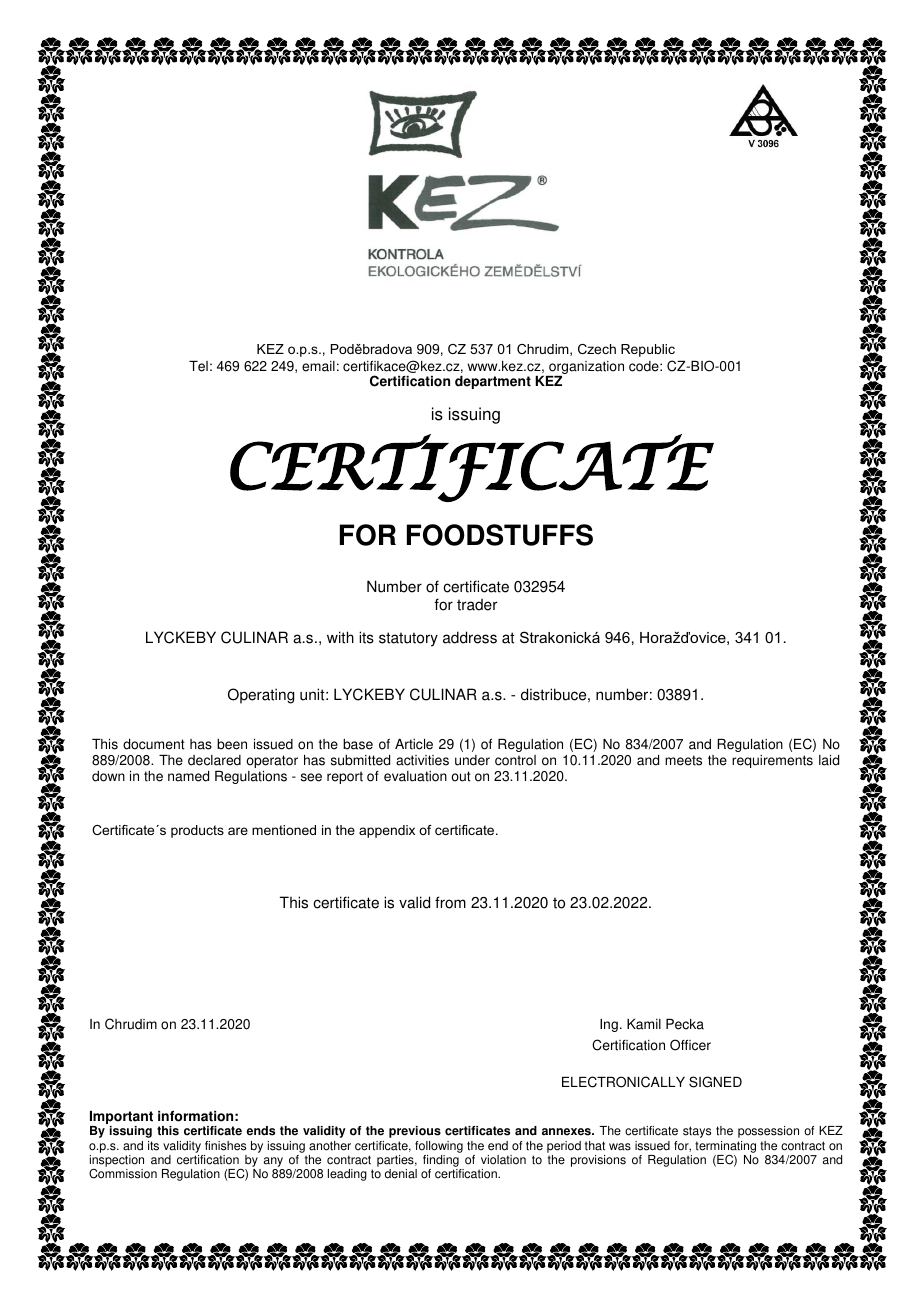 The height and width of the screenshot is (1308, 924). I want to click on finishes, so click(225, 1146).
